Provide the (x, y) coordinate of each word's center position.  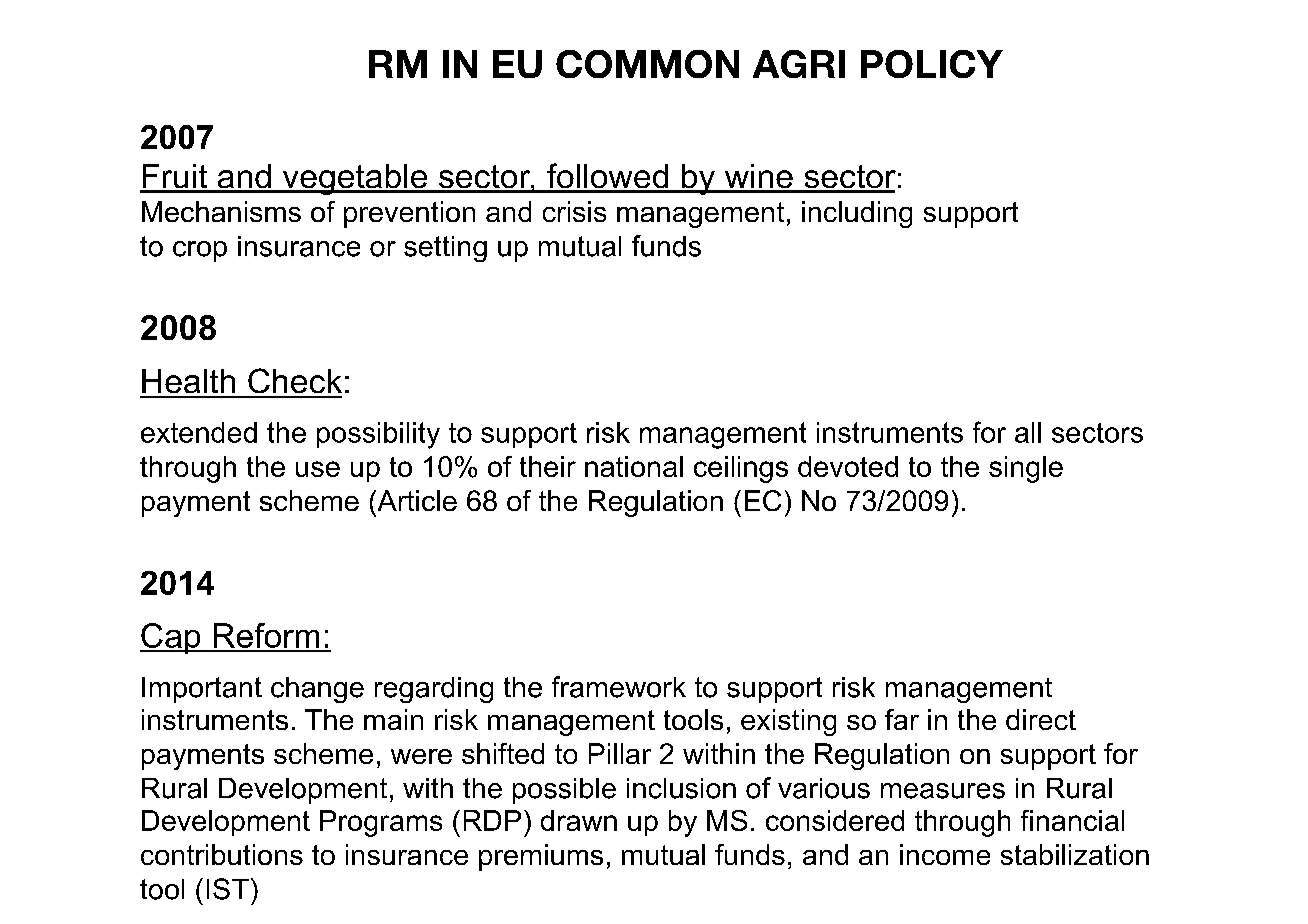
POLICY (932, 64)
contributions (222, 854)
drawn (579, 820)
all (1028, 432)
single (1026, 469)
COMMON (647, 64)
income (945, 854)
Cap (171, 638)
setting (445, 249)
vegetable (355, 179)
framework (619, 687)
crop (200, 251)
